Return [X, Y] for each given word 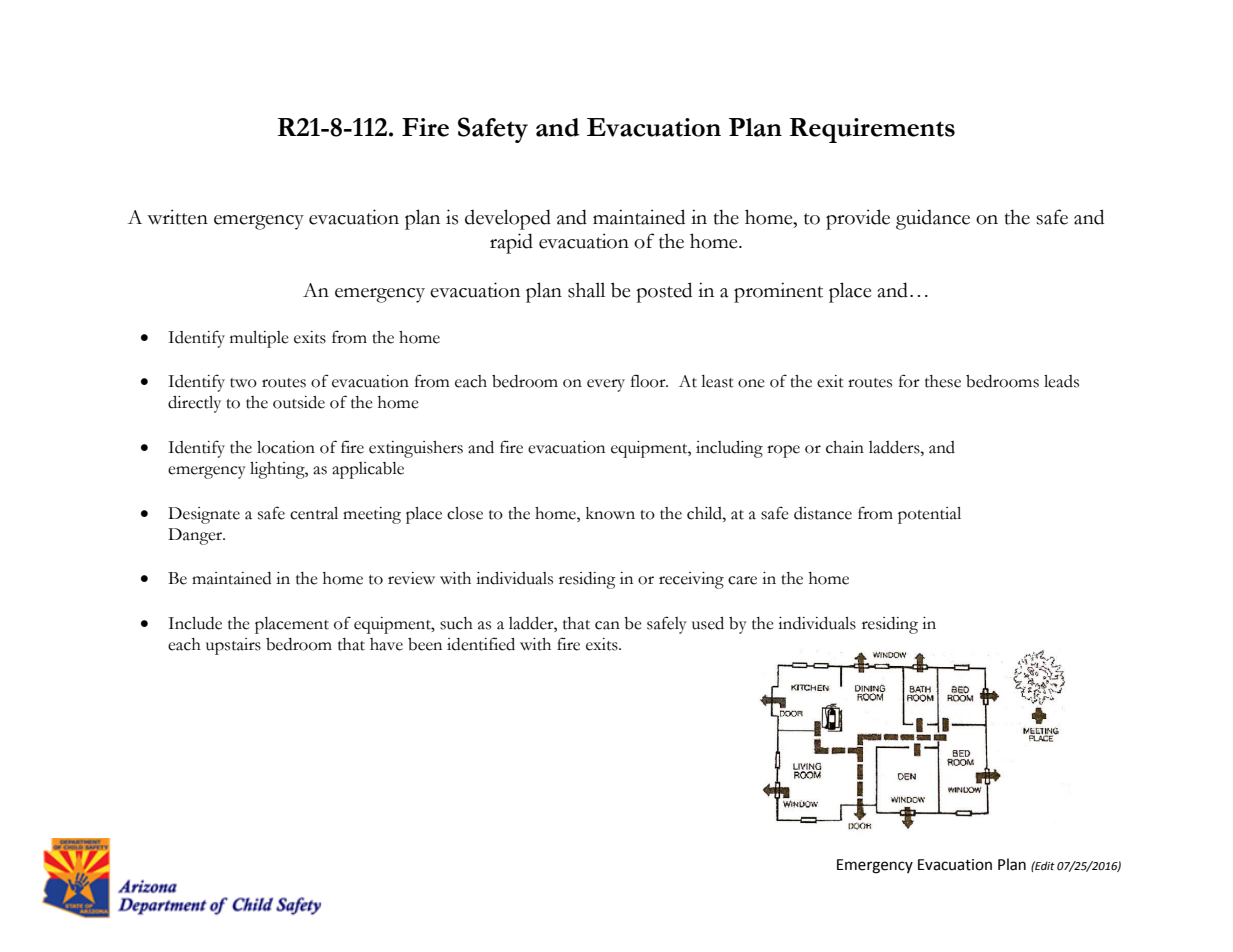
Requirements [872, 130]
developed [508, 219]
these [943, 381]
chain [845, 447]
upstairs [233, 646]
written [177, 217]
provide [858, 219]
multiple [259, 339]
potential [929, 515]
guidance [933, 219]
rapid [511, 243]
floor [649, 381]
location [286, 447]
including [729, 449]
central [314, 513]
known [610, 513]
